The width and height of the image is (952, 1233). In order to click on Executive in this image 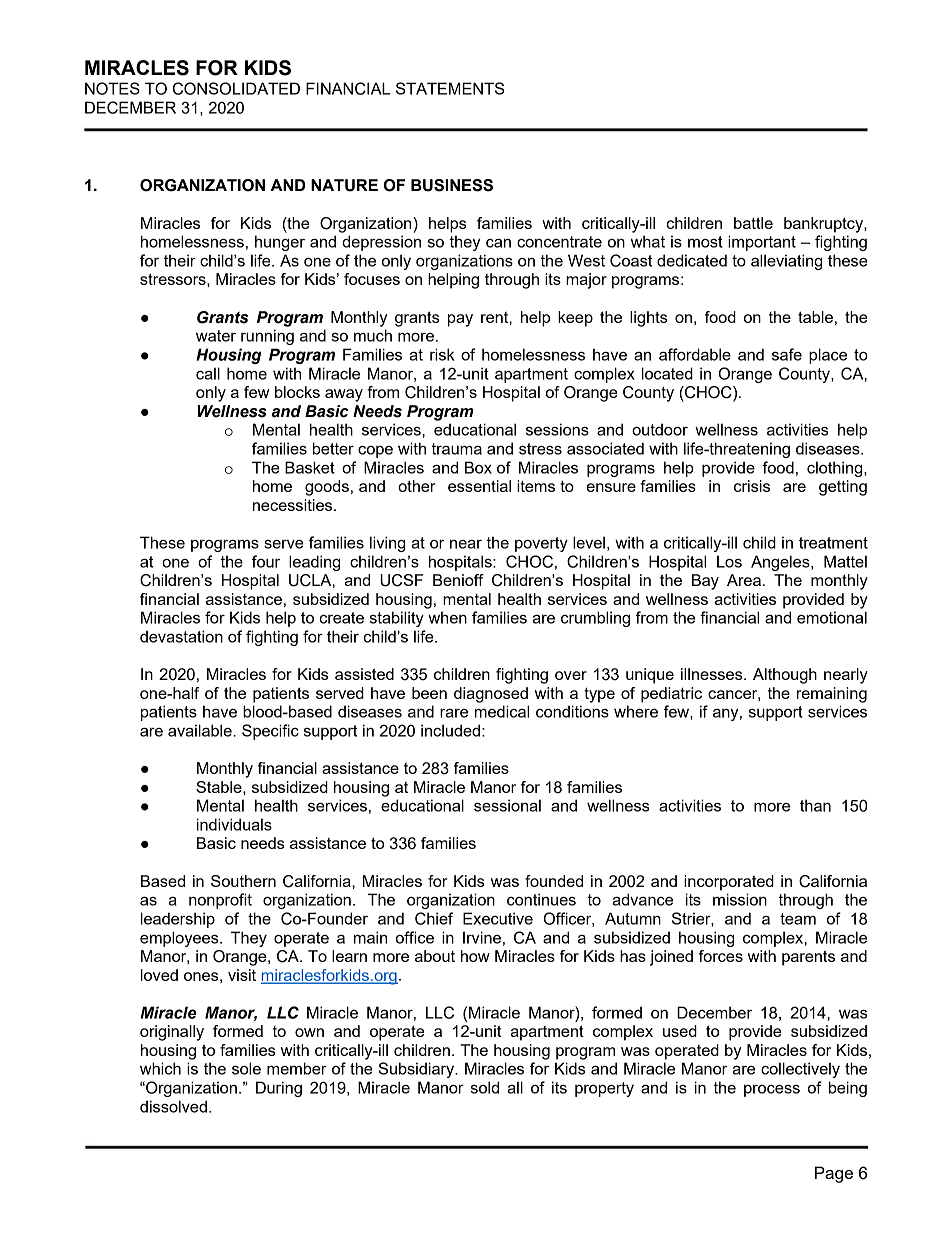, I will do `click(498, 918)`.
